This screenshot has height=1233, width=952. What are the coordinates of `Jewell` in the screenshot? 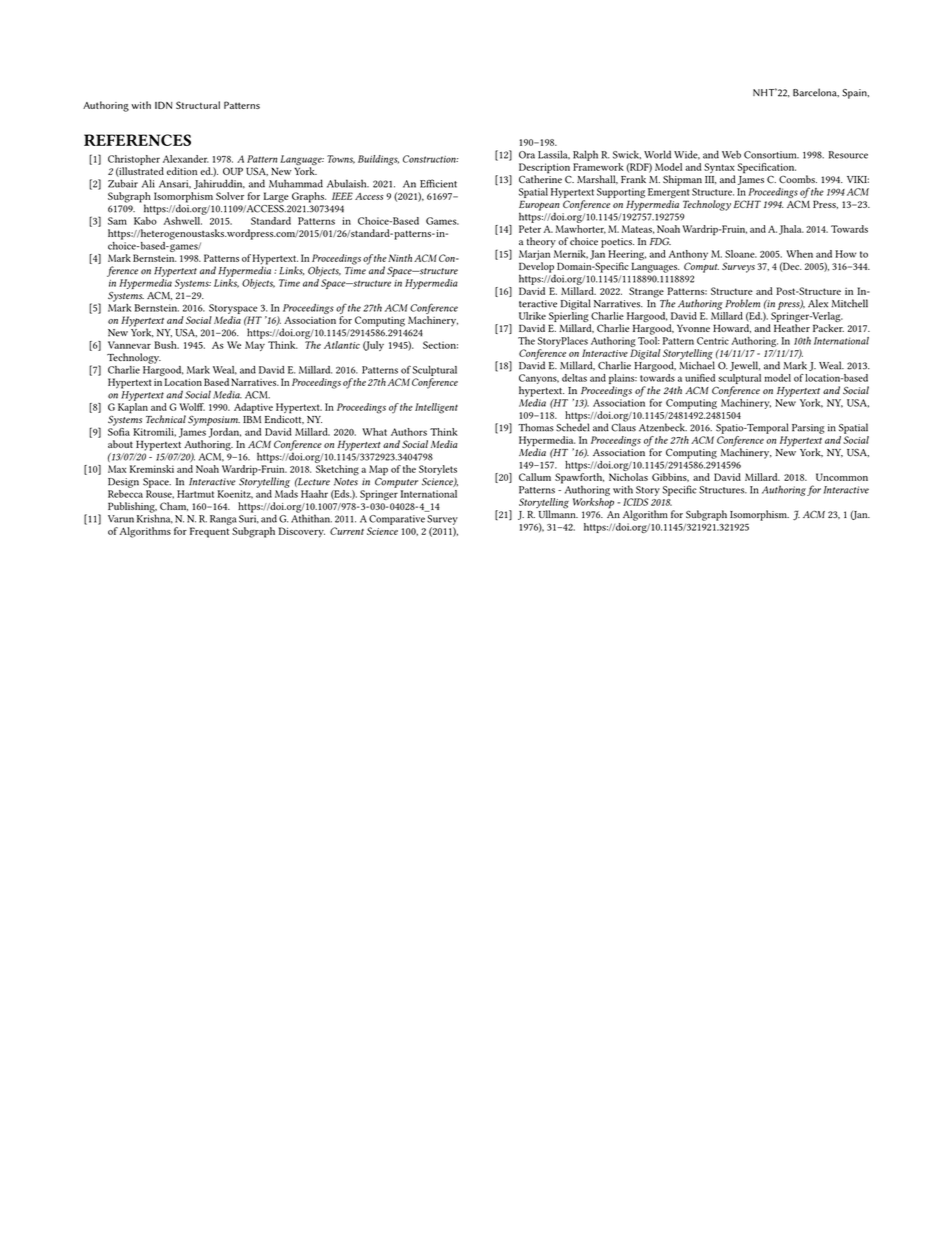 It's located at (745, 366).
